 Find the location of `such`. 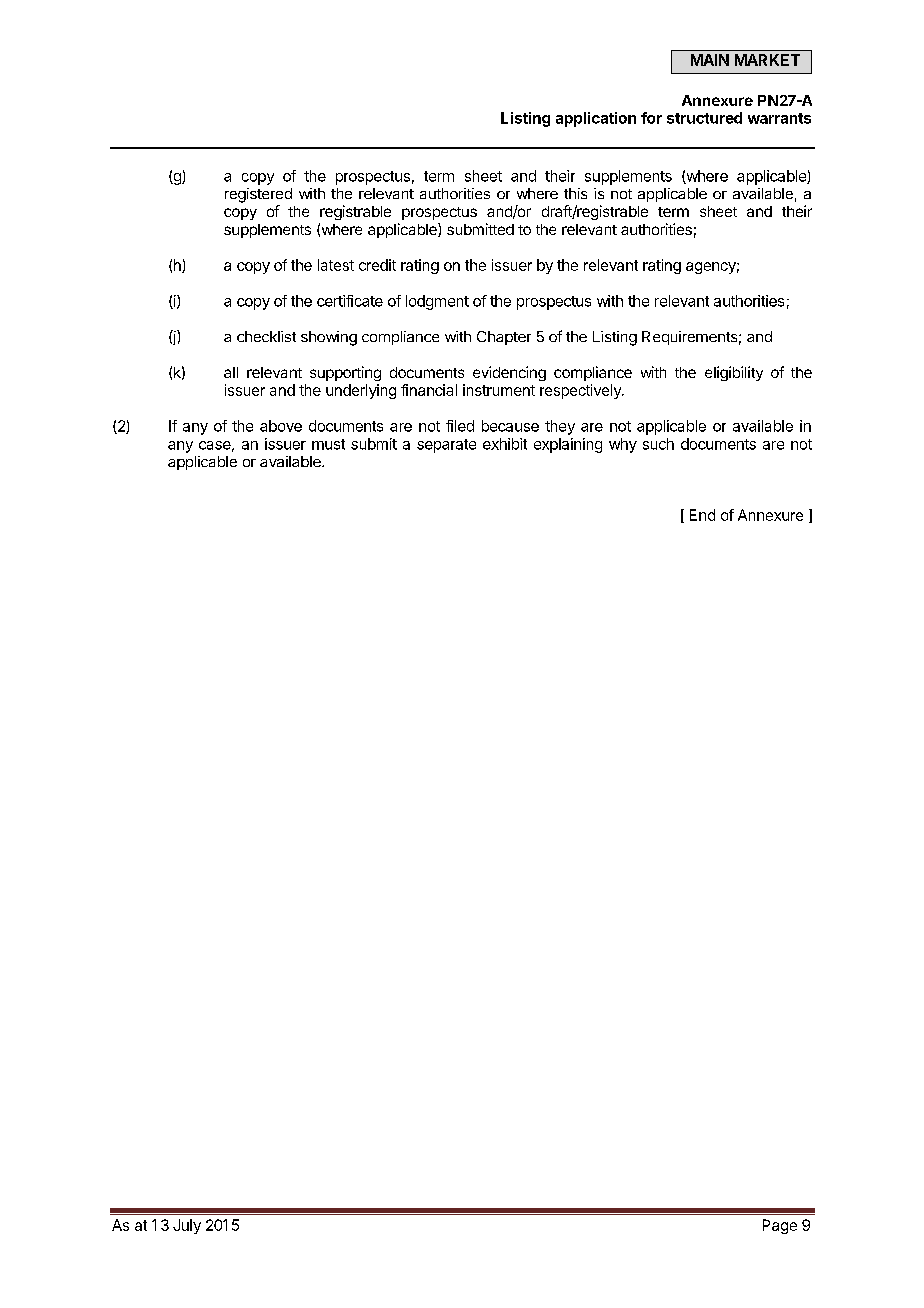

such is located at coordinates (658, 444).
